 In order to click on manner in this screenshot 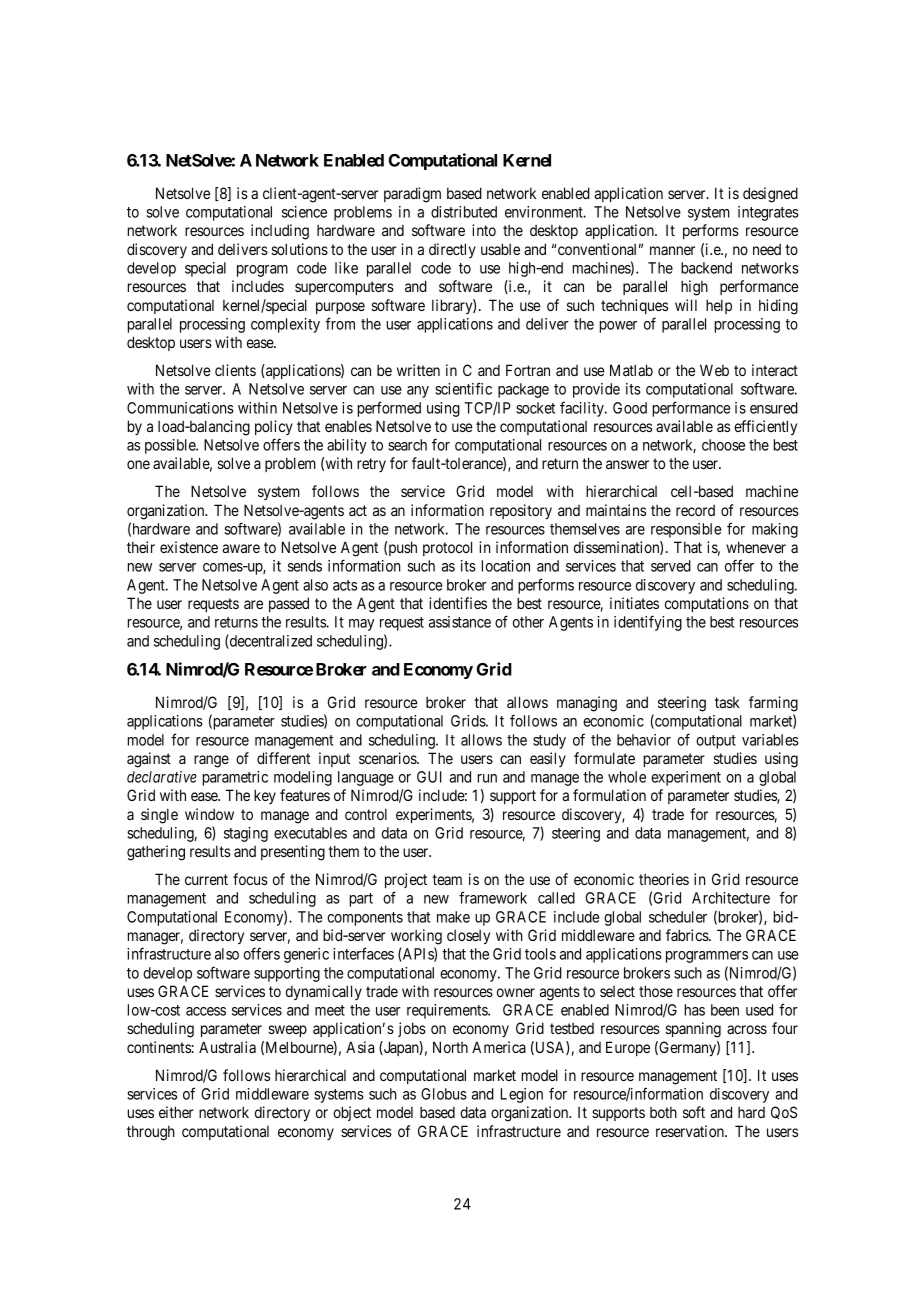, I will do `click(672, 250)`.
